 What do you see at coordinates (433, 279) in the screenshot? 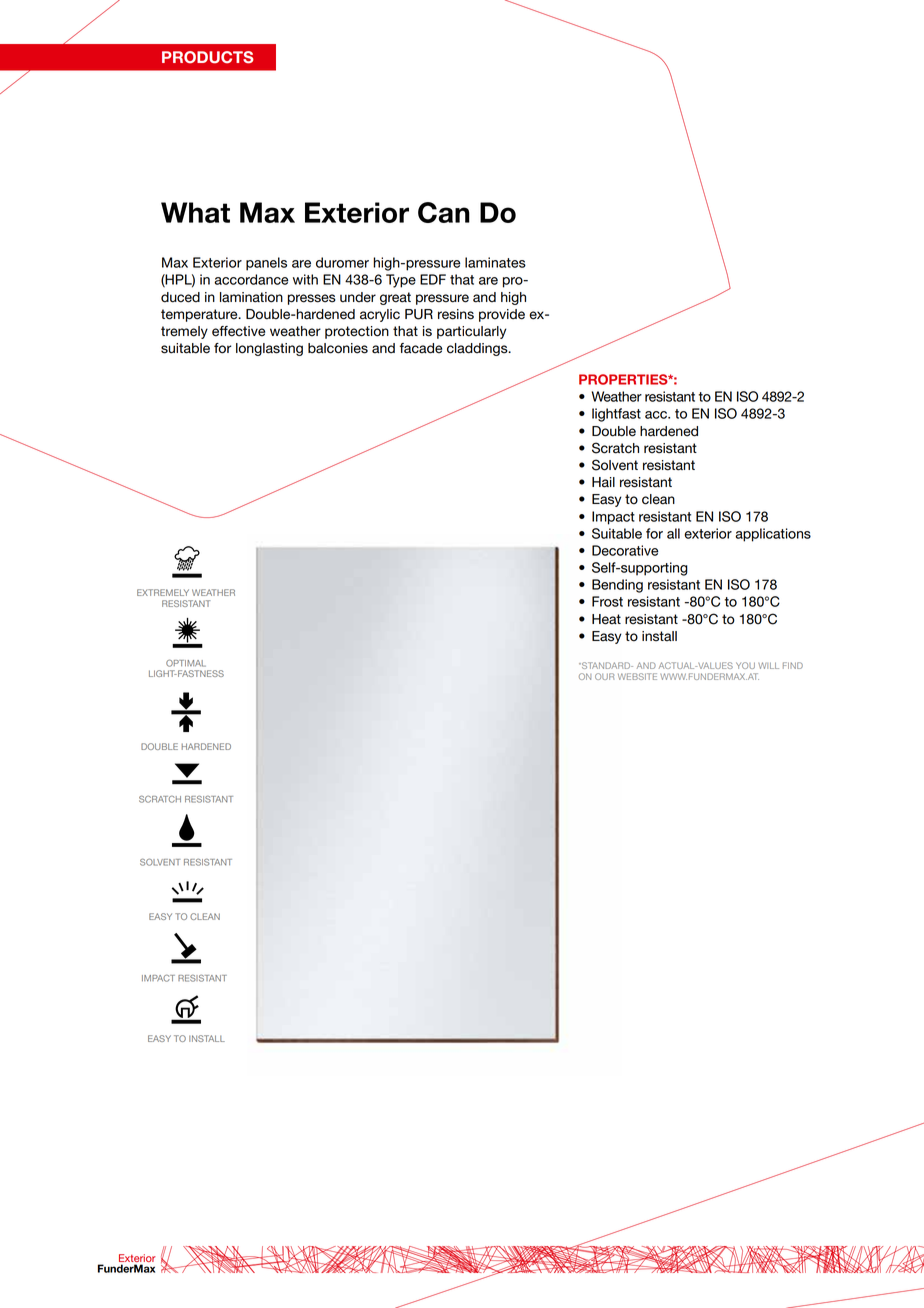
I see `EDF` at bounding box center [433, 279].
